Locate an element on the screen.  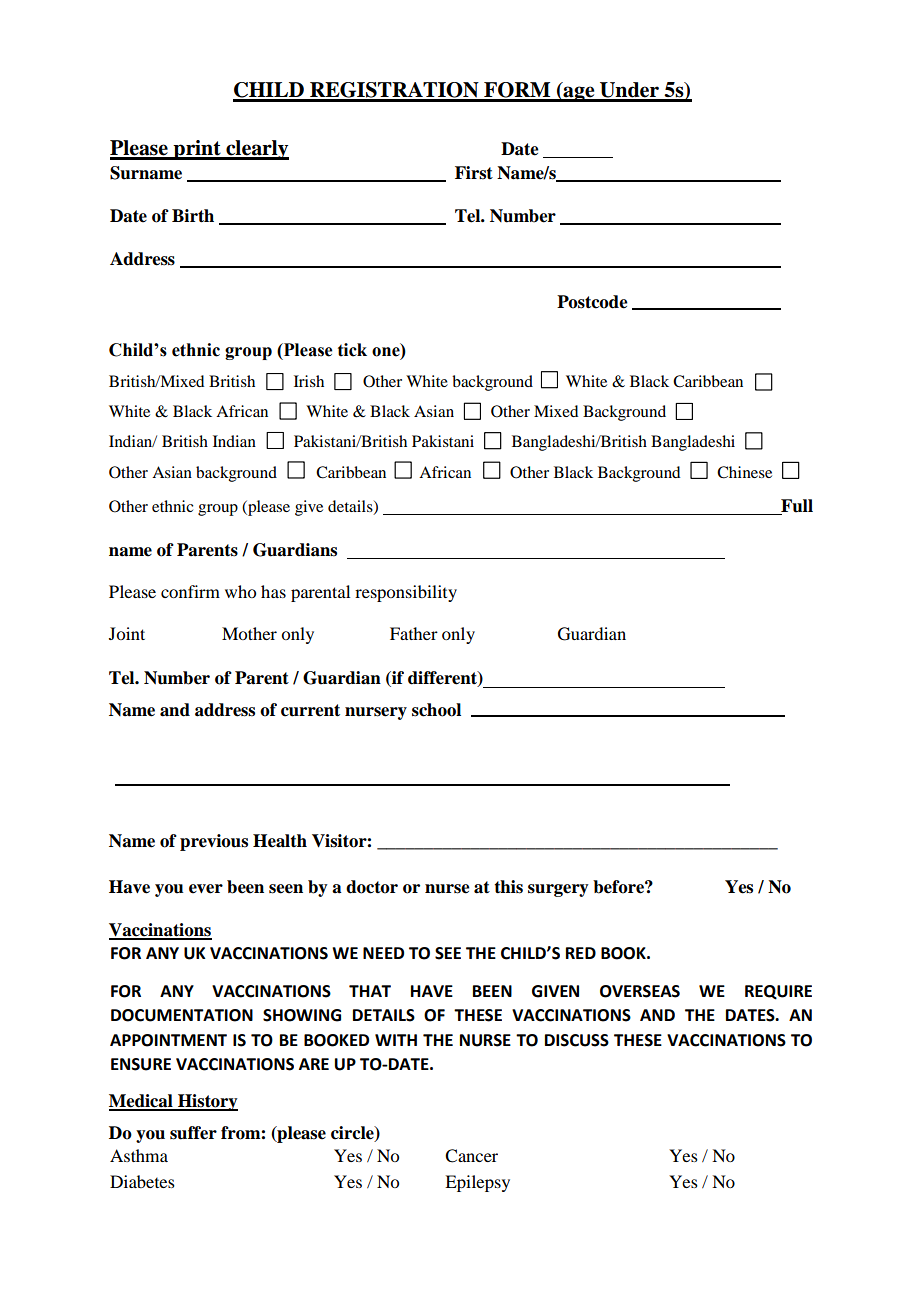
First is located at coordinates (474, 173).
